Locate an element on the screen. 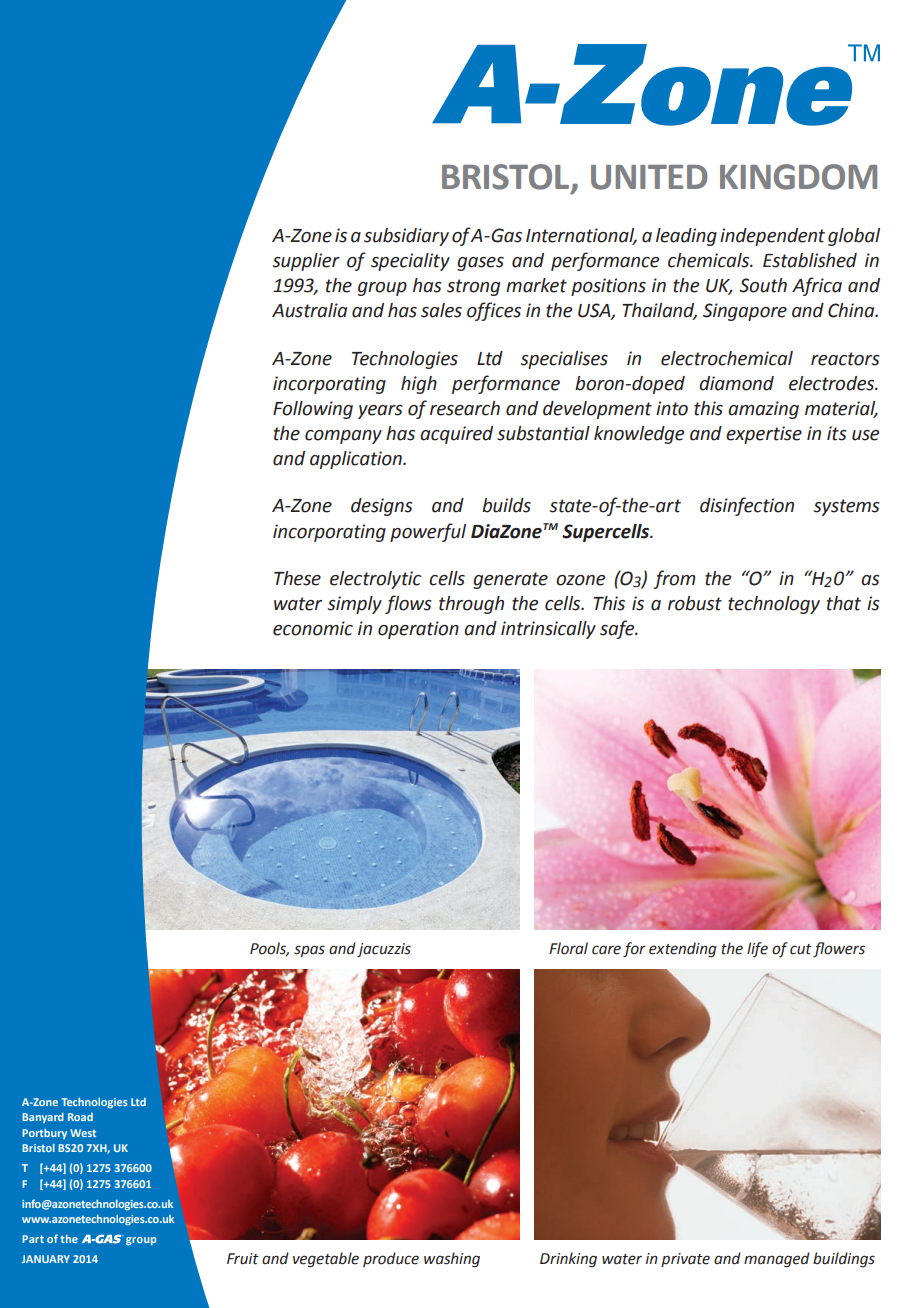 The height and width of the screenshot is (1308, 924). independent is located at coordinates (772, 237).
